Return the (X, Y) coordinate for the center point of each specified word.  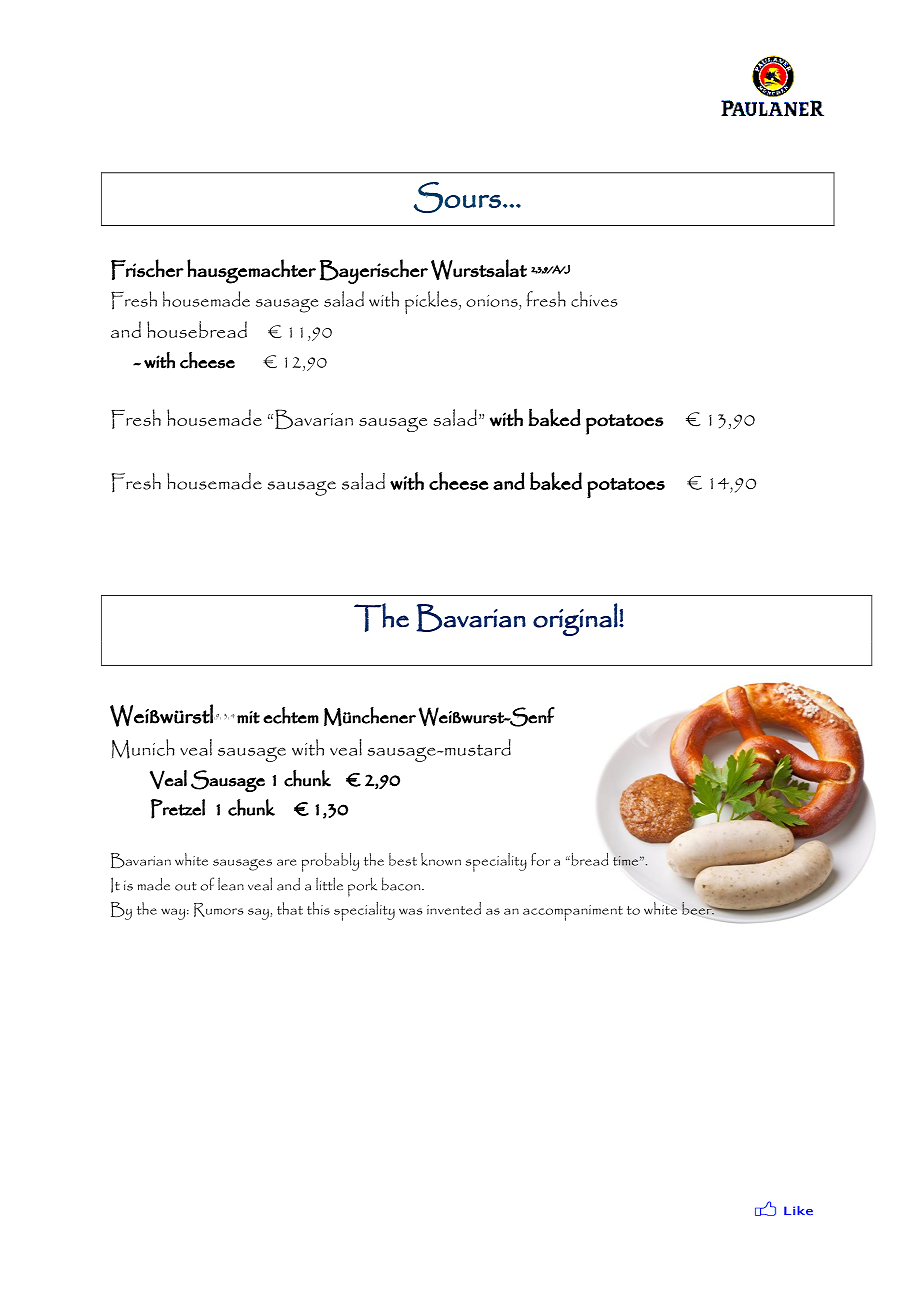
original (575, 619)
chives (594, 299)
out (186, 886)
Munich (143, 749)
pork (362, 887)
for (540, 859)
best (403, 859)
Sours (457, 197)
